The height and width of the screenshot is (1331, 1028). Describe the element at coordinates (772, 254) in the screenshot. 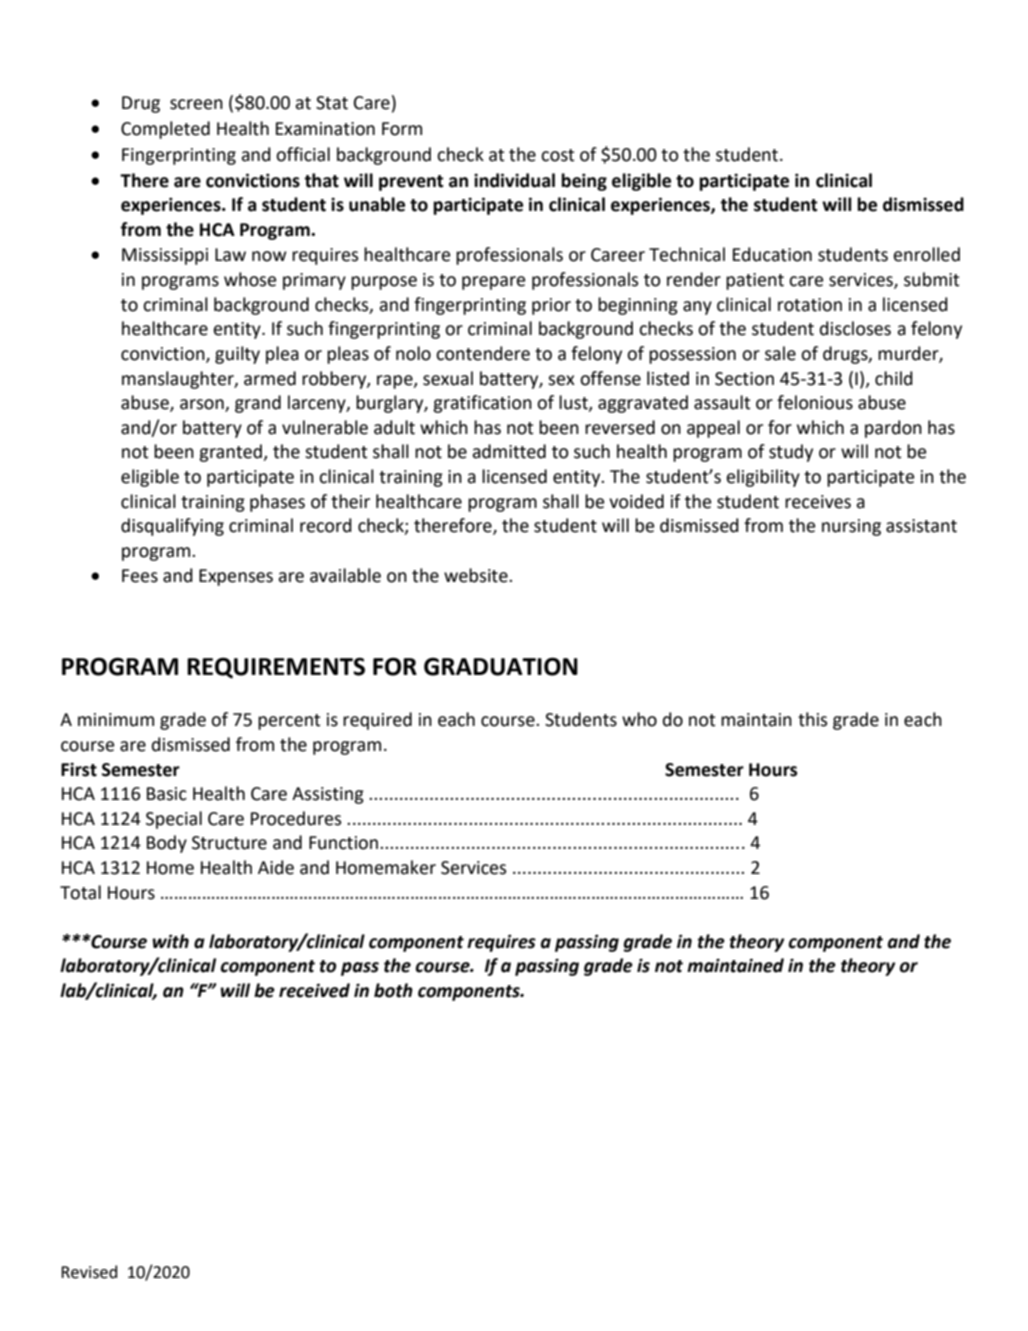

I see `Education` at that location.
